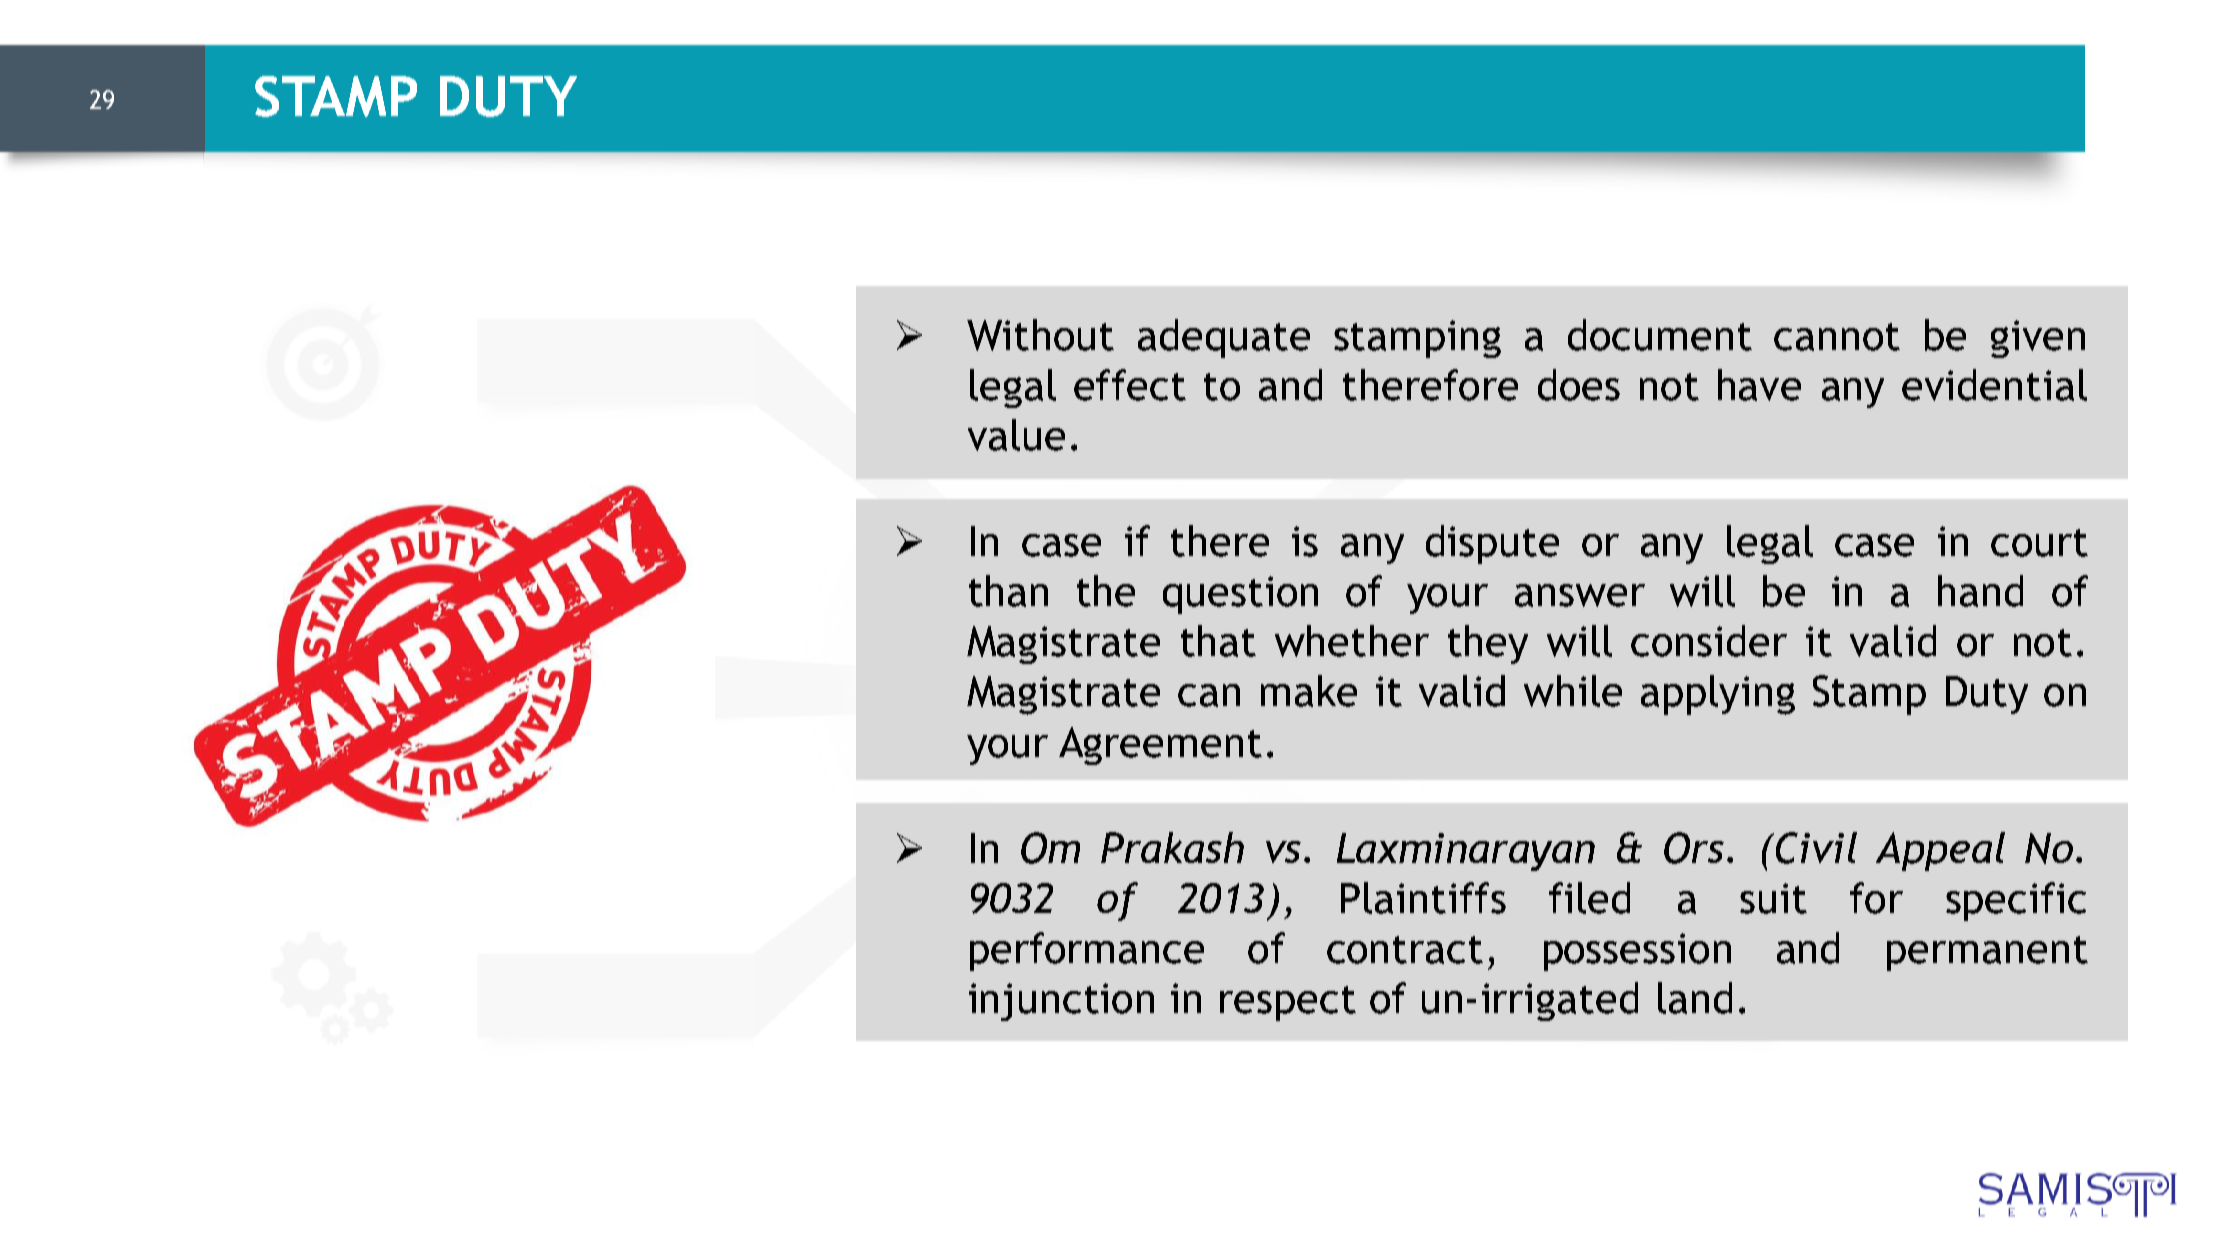  Describe the element at coordinates (1940, 851) in the image. I see `Appeal` at that location.
